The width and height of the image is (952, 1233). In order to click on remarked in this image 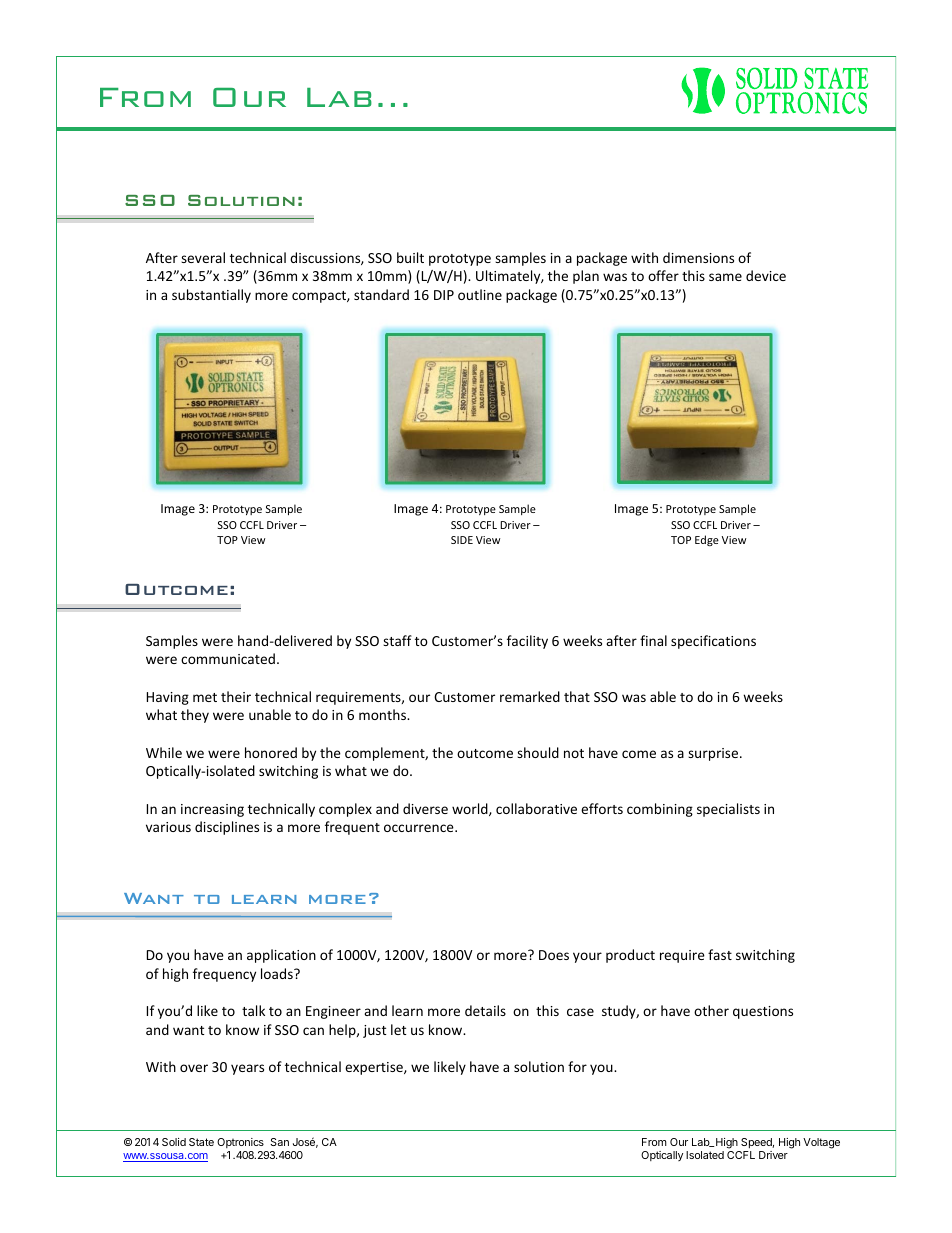, I will do `click(530, 696)`.
